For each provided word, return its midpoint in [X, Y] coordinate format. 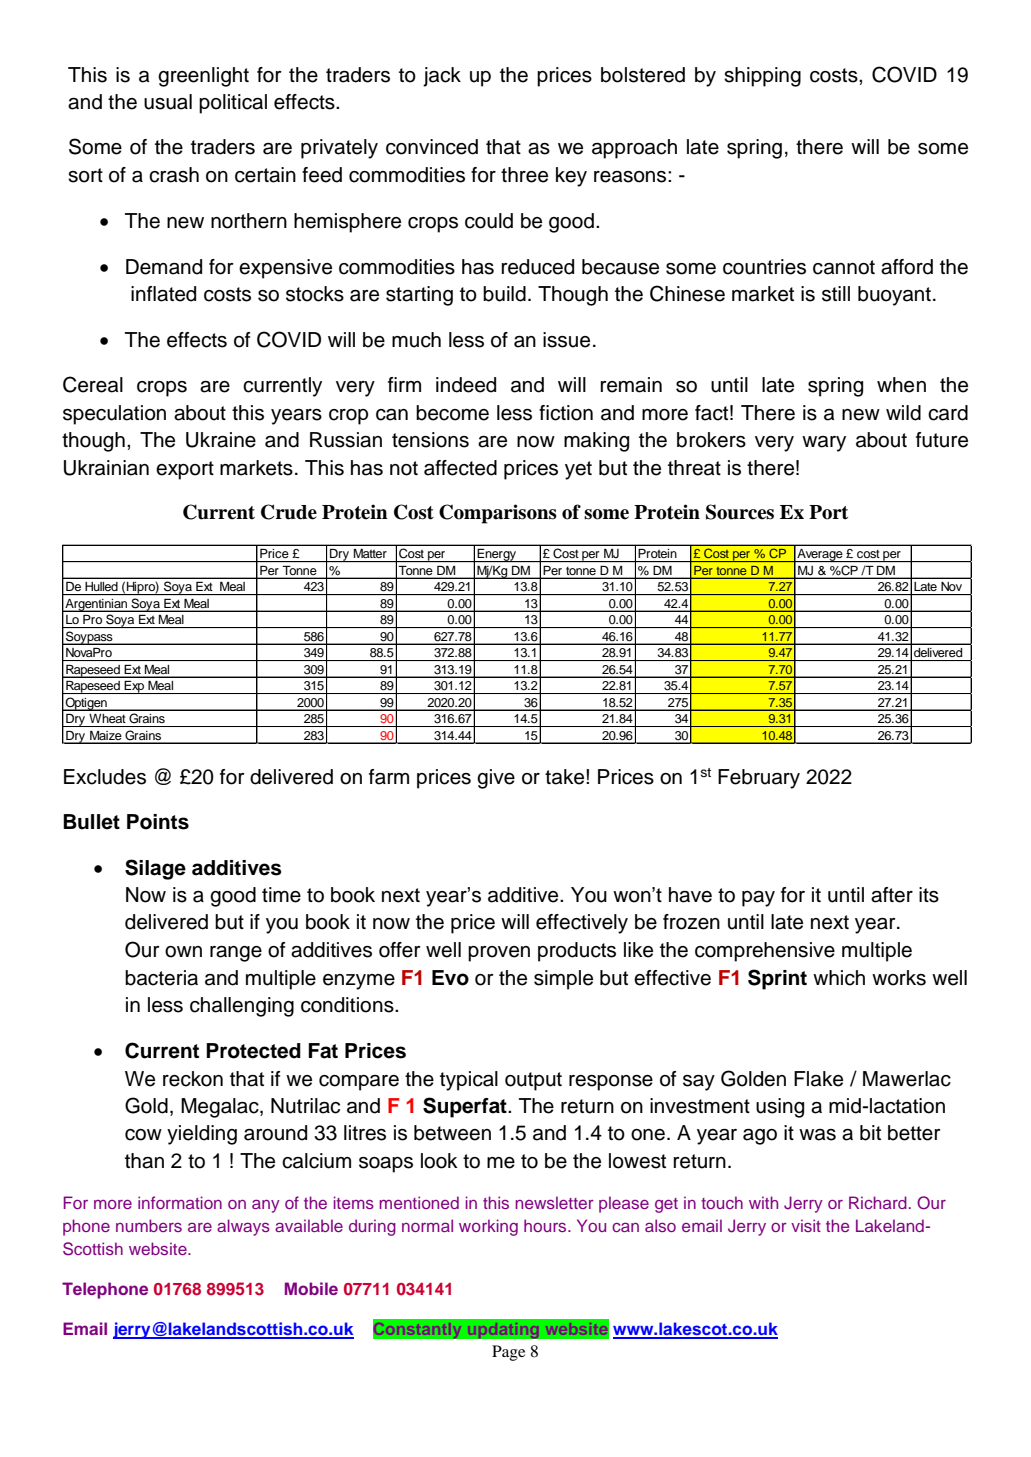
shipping [762, 77]
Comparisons [498, 514]
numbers [149, 1225]
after [892, 895]
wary [824, 444]
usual [168, 102]
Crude [289, 512]
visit [806, 1225]
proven [499, 954]
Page [508, 1353]
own [183, 952]
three [524, 175]
